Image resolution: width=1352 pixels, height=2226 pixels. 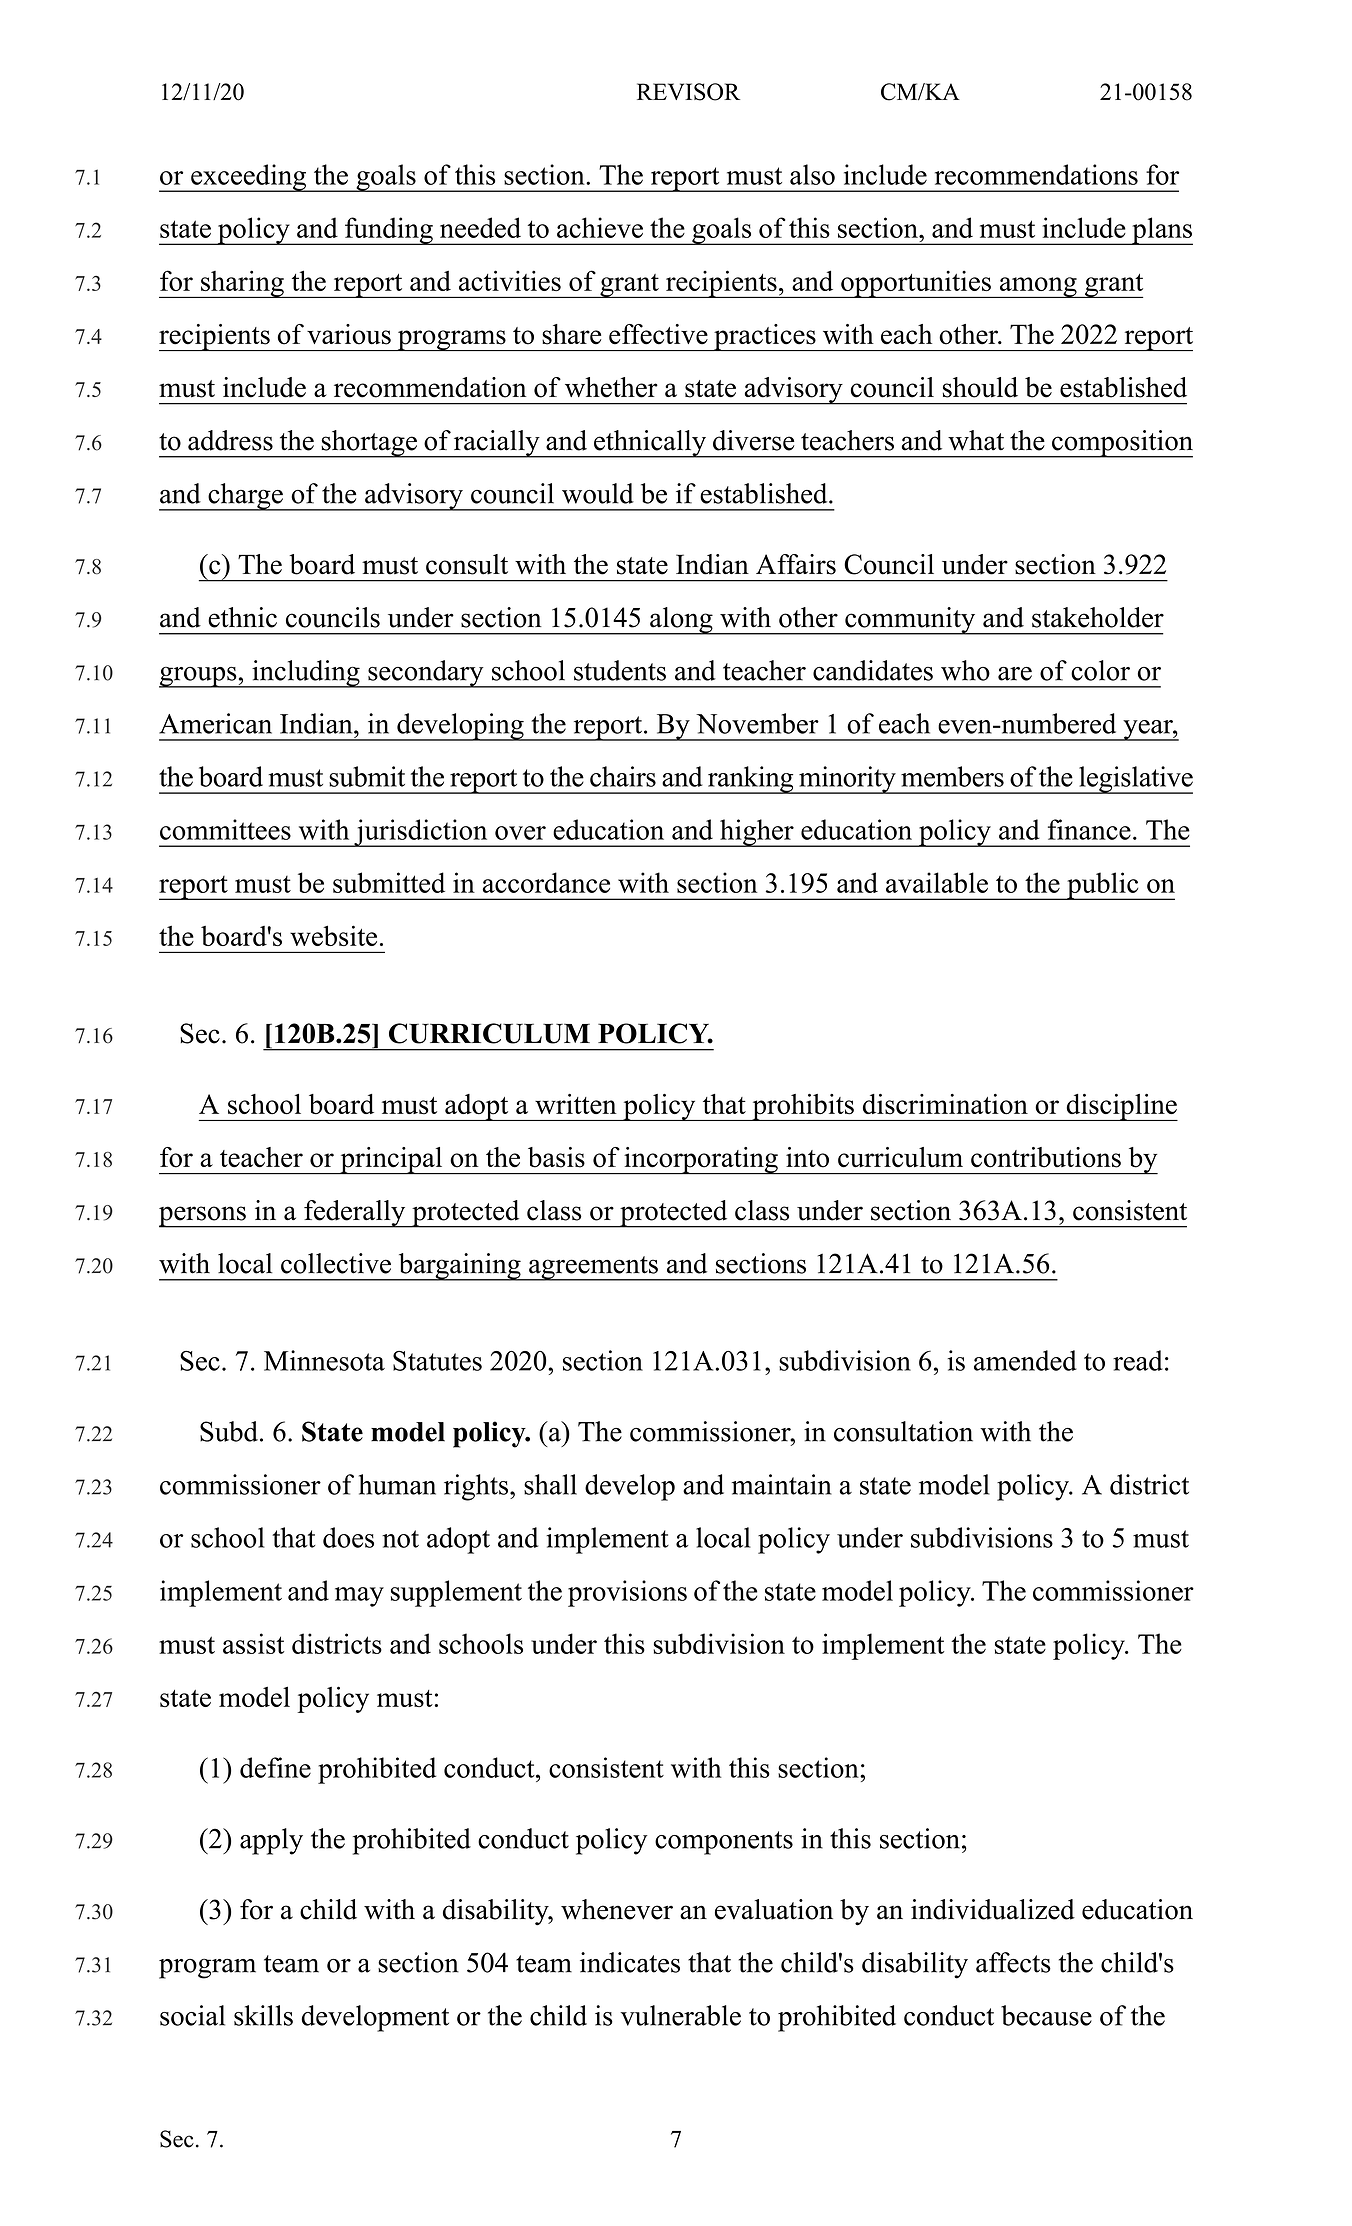 I want to click on affects, so click(x=1013, y=1962).
